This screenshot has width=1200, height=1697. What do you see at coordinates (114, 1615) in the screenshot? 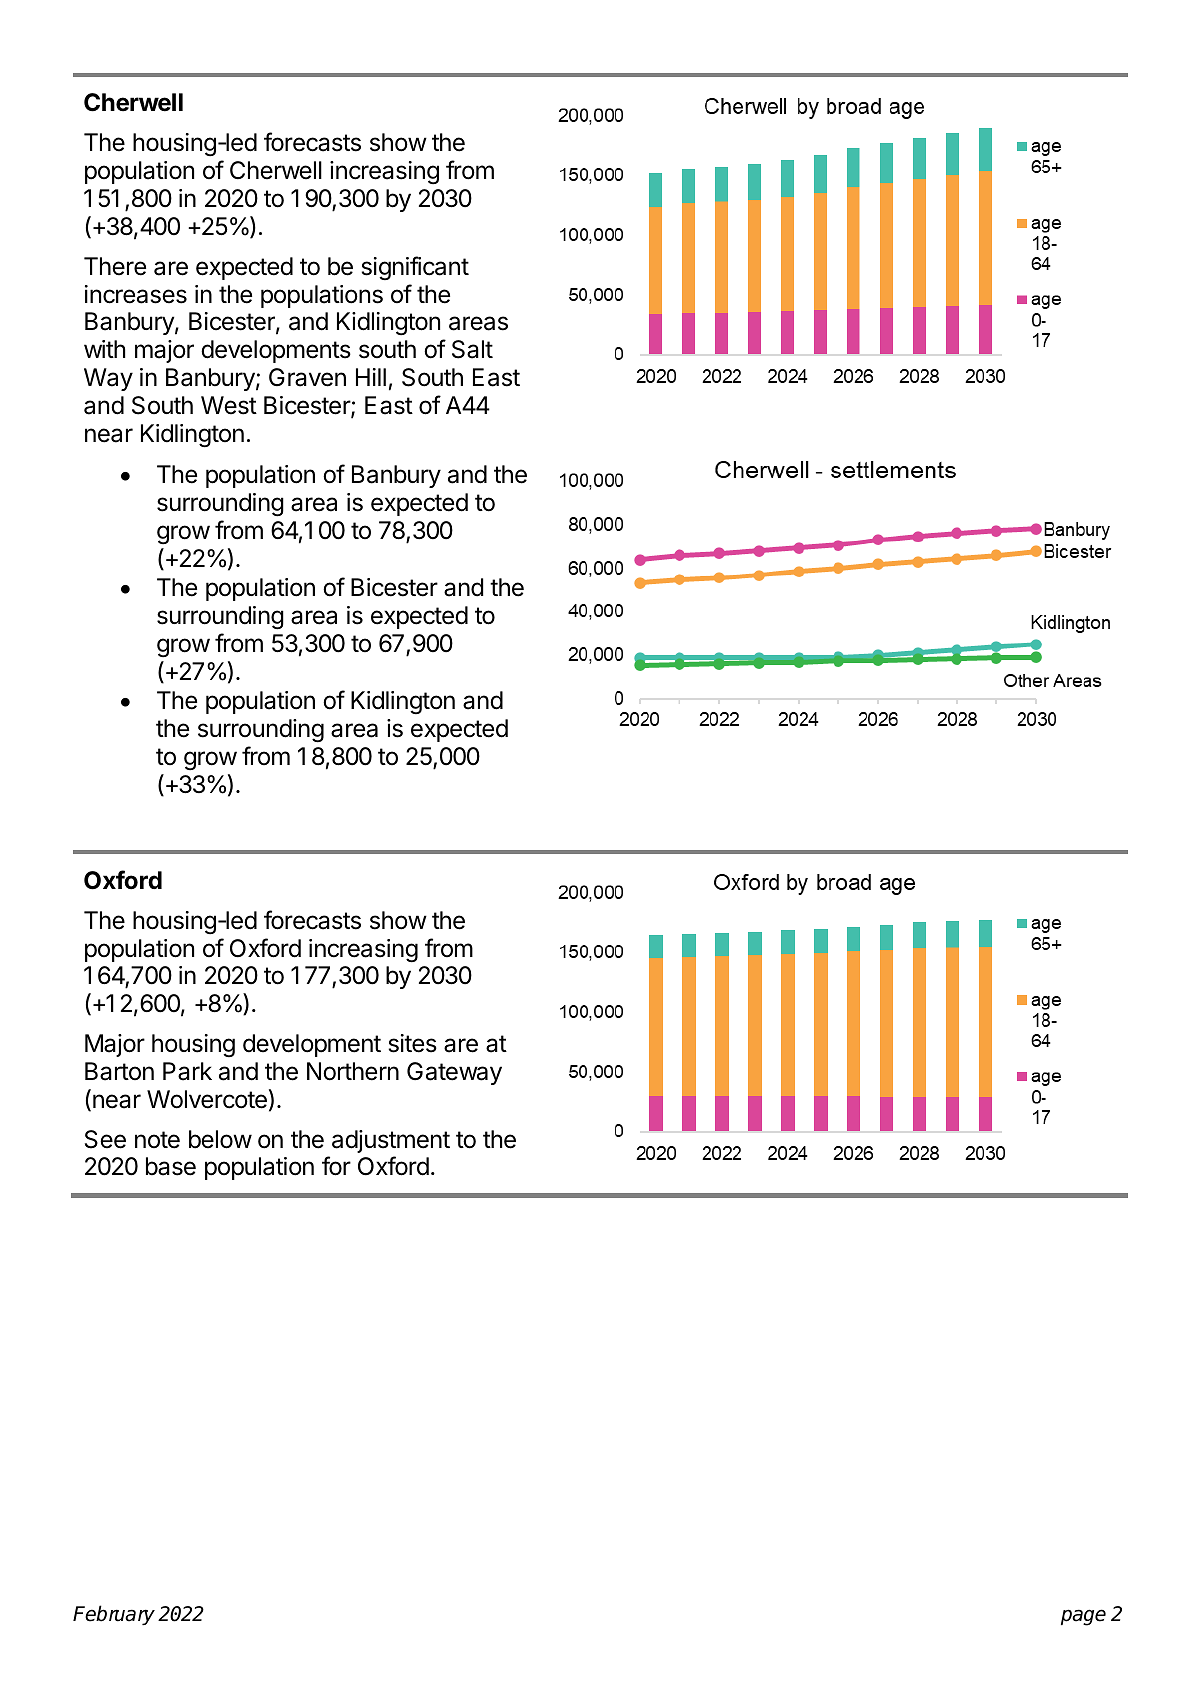
I see `February` at bounding box center [114, 1615].
